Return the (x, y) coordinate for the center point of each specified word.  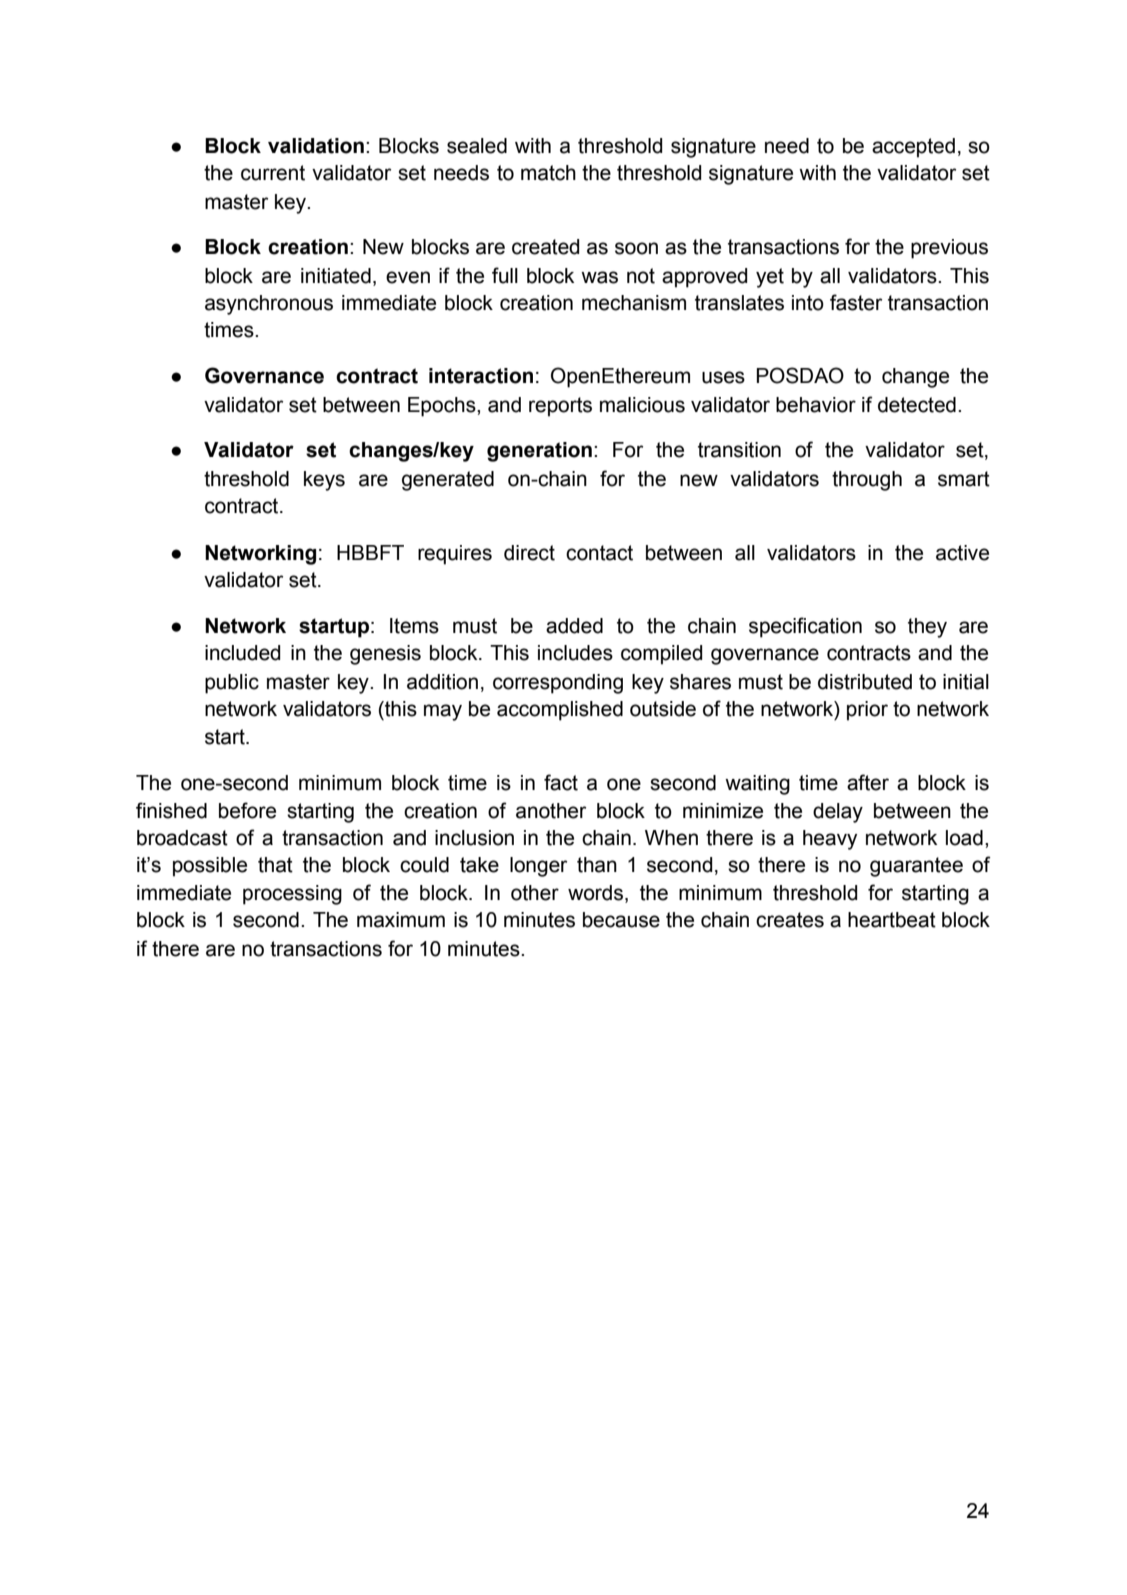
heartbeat (892, 920)
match (548, 173)
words (597, 894)
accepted (913, 148)
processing (292, 895)
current (273, 173)
